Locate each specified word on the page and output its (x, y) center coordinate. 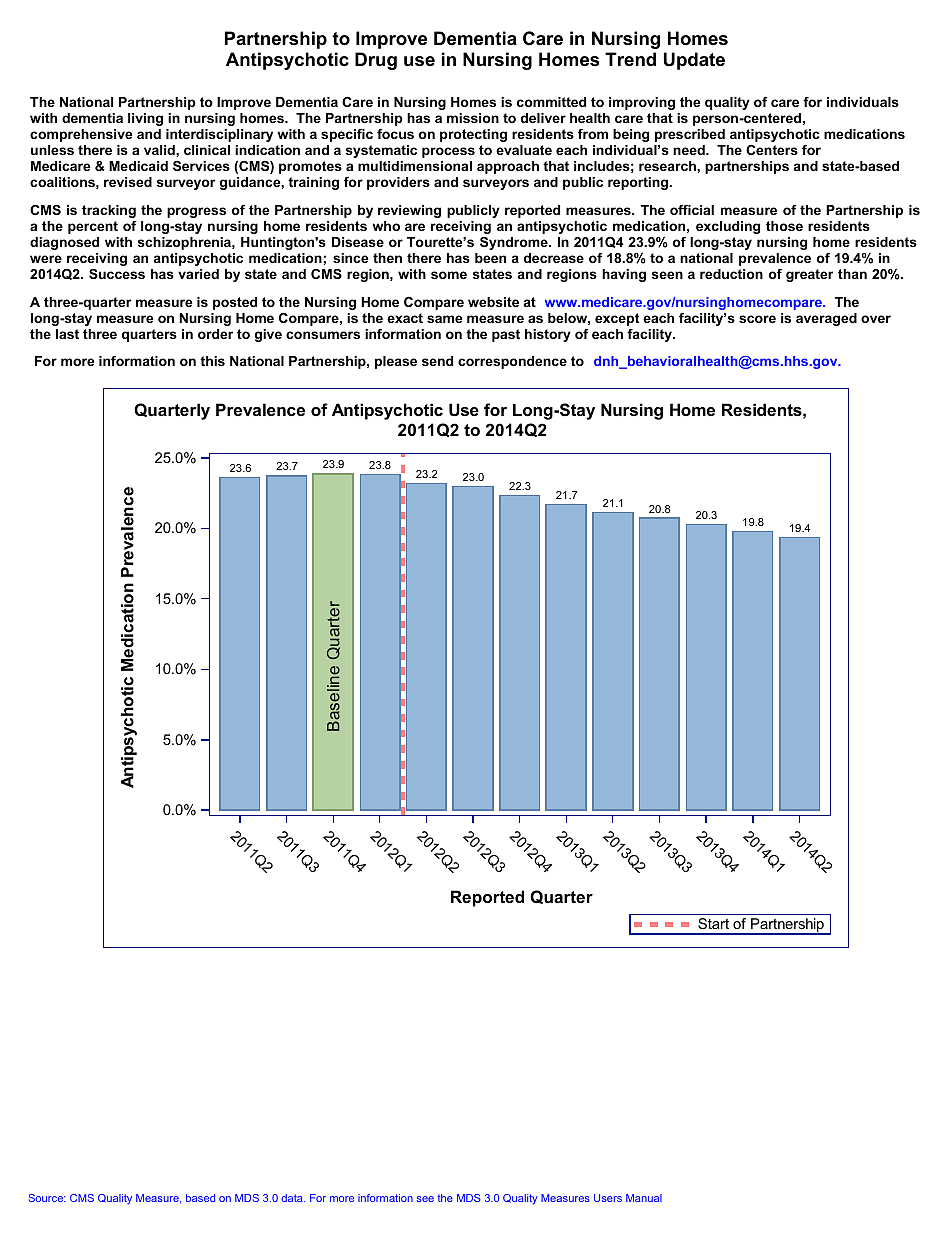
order (215, 334)
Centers (772, 150)
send (437, 361)
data (293, 1198)
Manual (644, 1198)
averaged (826, 319)
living (145, 119)
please (396, 362)
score (757, 319)
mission (473, 118)
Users (608, 1198)
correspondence (512, 362)
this (212, 361)
